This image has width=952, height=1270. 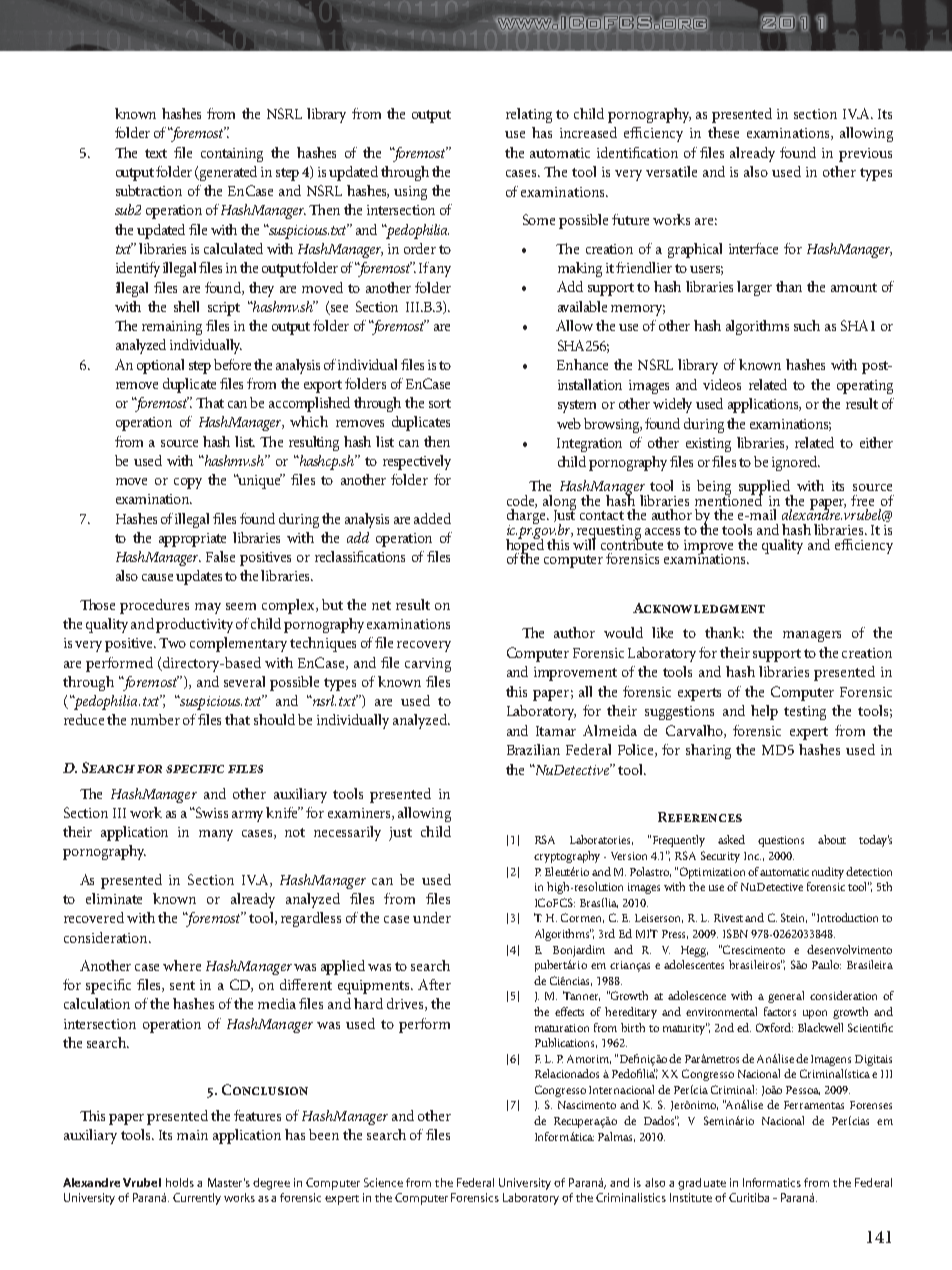 I want to click on relating, so click(x=529, y=115).
